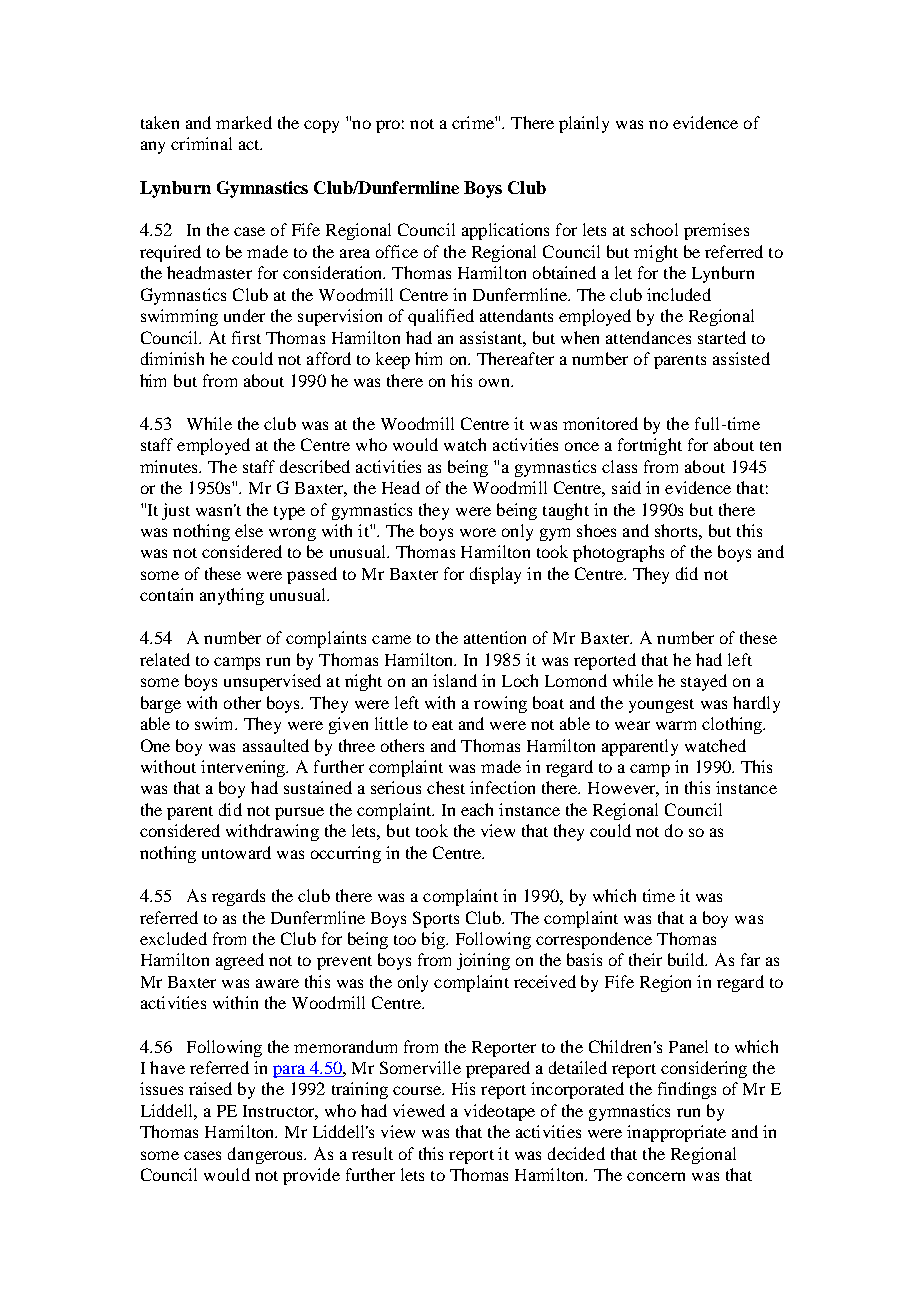  Describe the element at coordinates (201, 143) in the page. I see `criminal` at that location.
